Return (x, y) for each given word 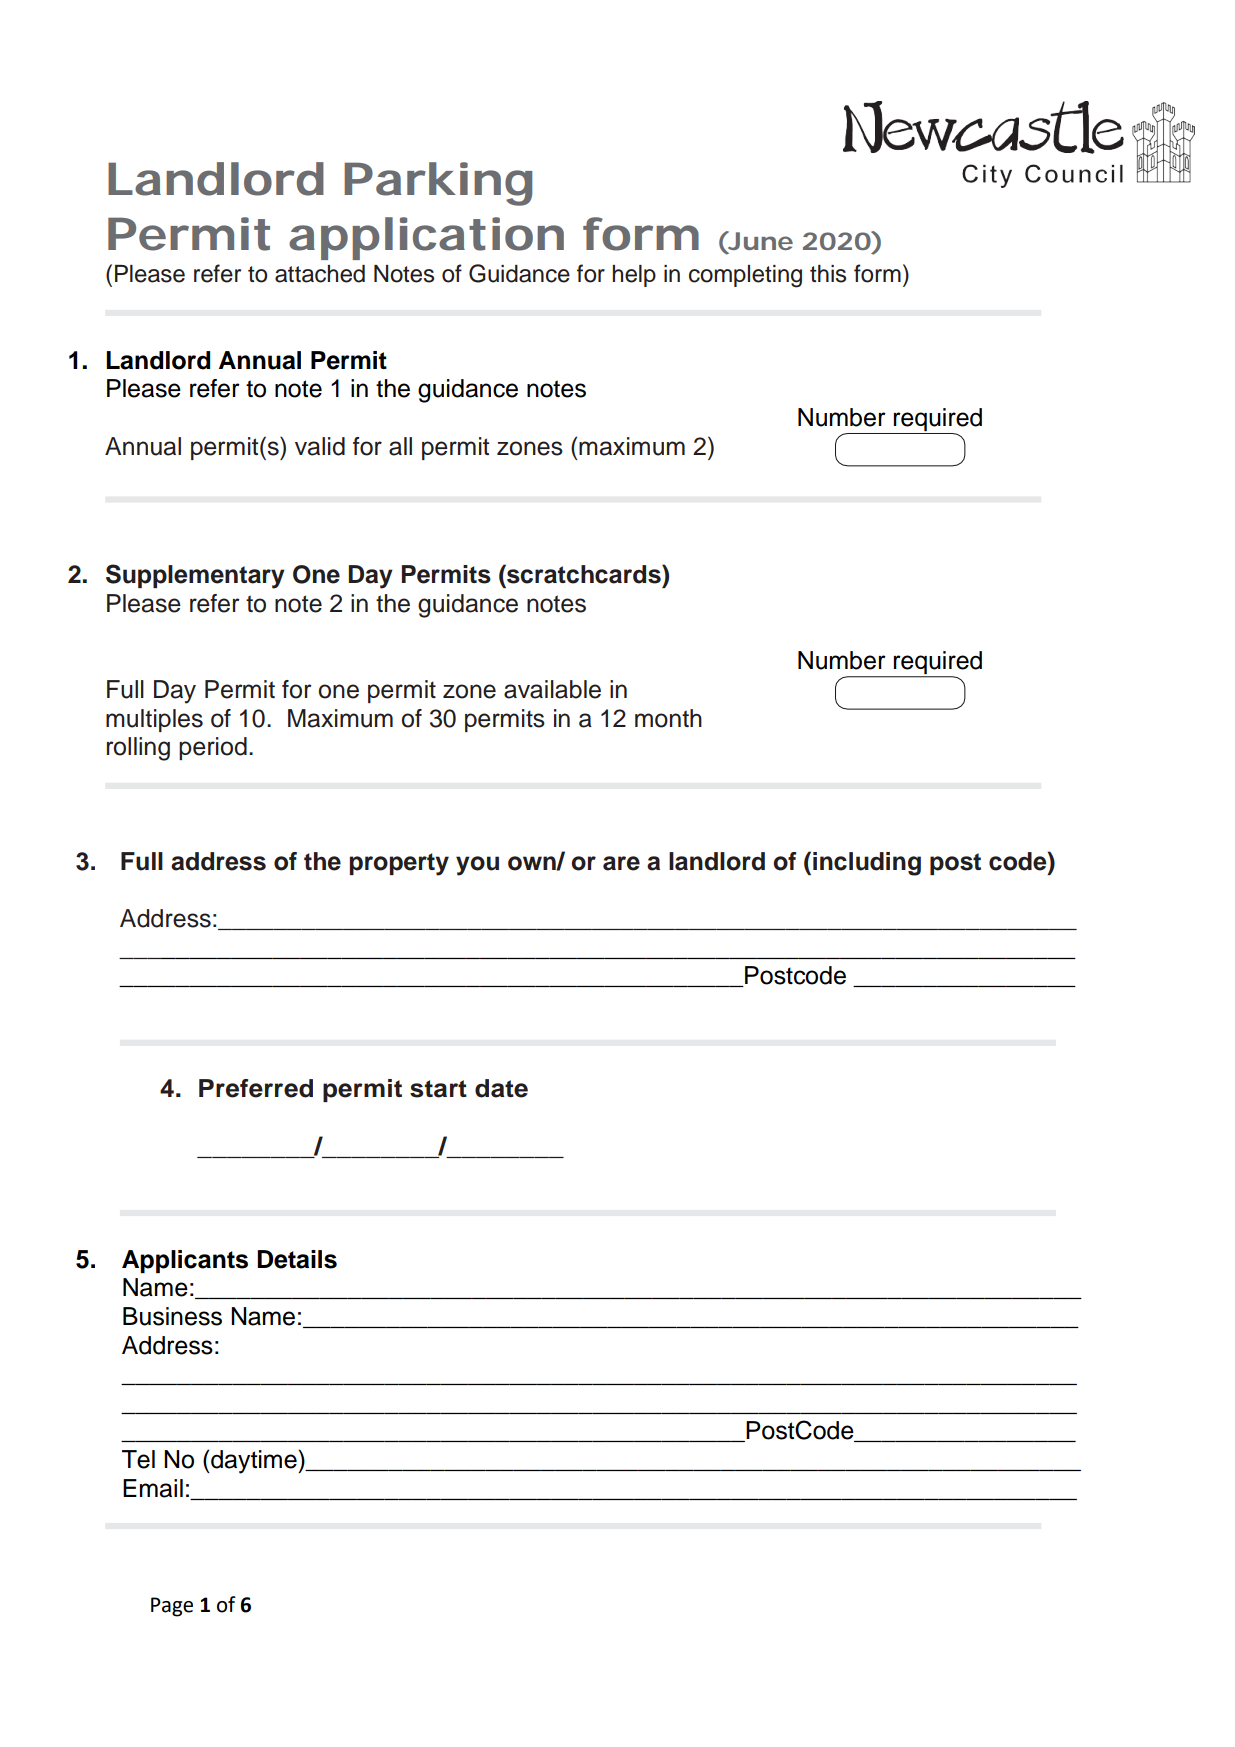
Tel (138, 1459)
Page (172, 1607)
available (552, 689)
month (668, 718)
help (634, 276)
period (213, 748)
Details (297, 1259)
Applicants (185, 1261)
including (867, 864)
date (501, 1088)
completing (745, 276)
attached (320, 274)
